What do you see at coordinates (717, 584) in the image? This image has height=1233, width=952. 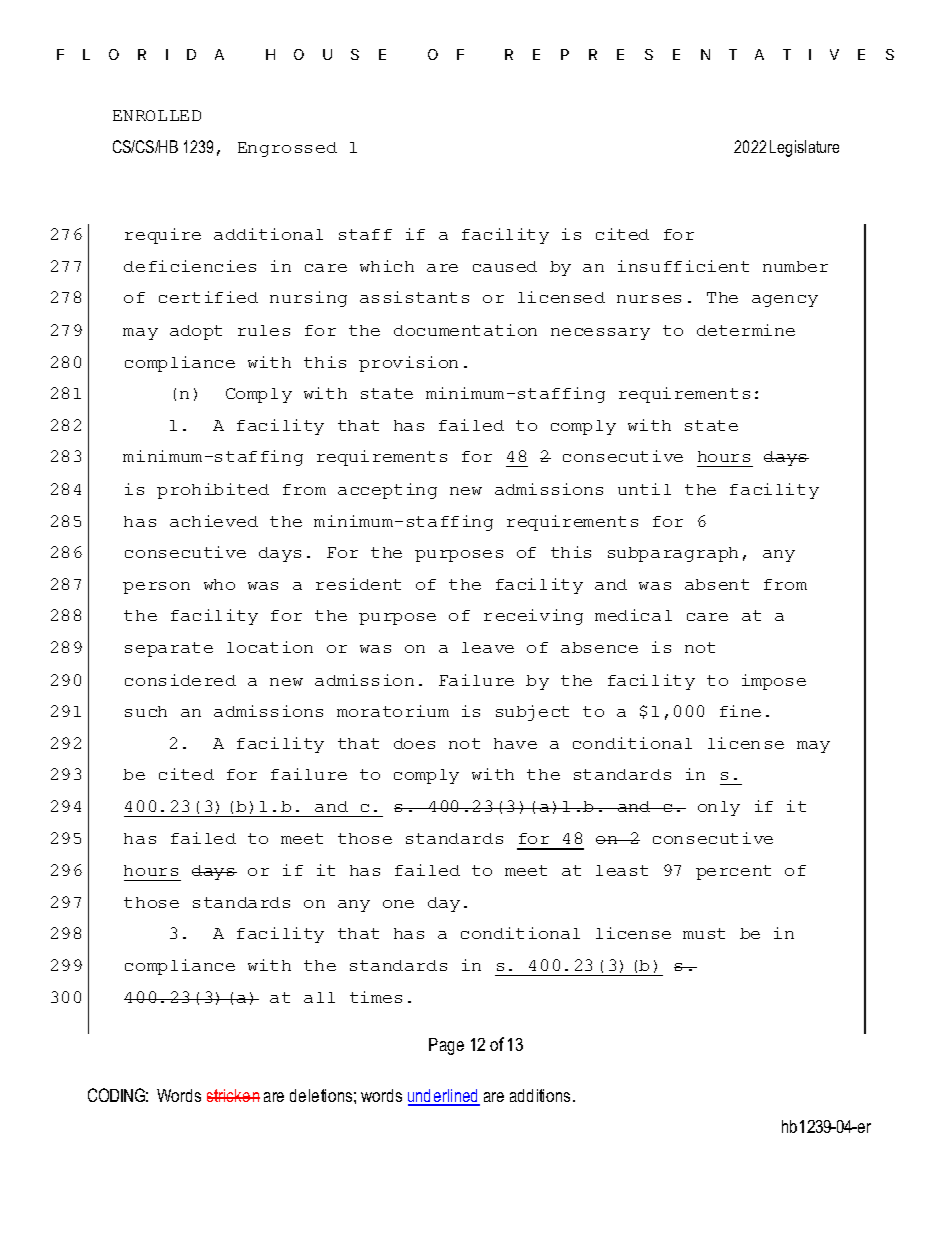 I see `absent` at bounding box center [717, 584].
